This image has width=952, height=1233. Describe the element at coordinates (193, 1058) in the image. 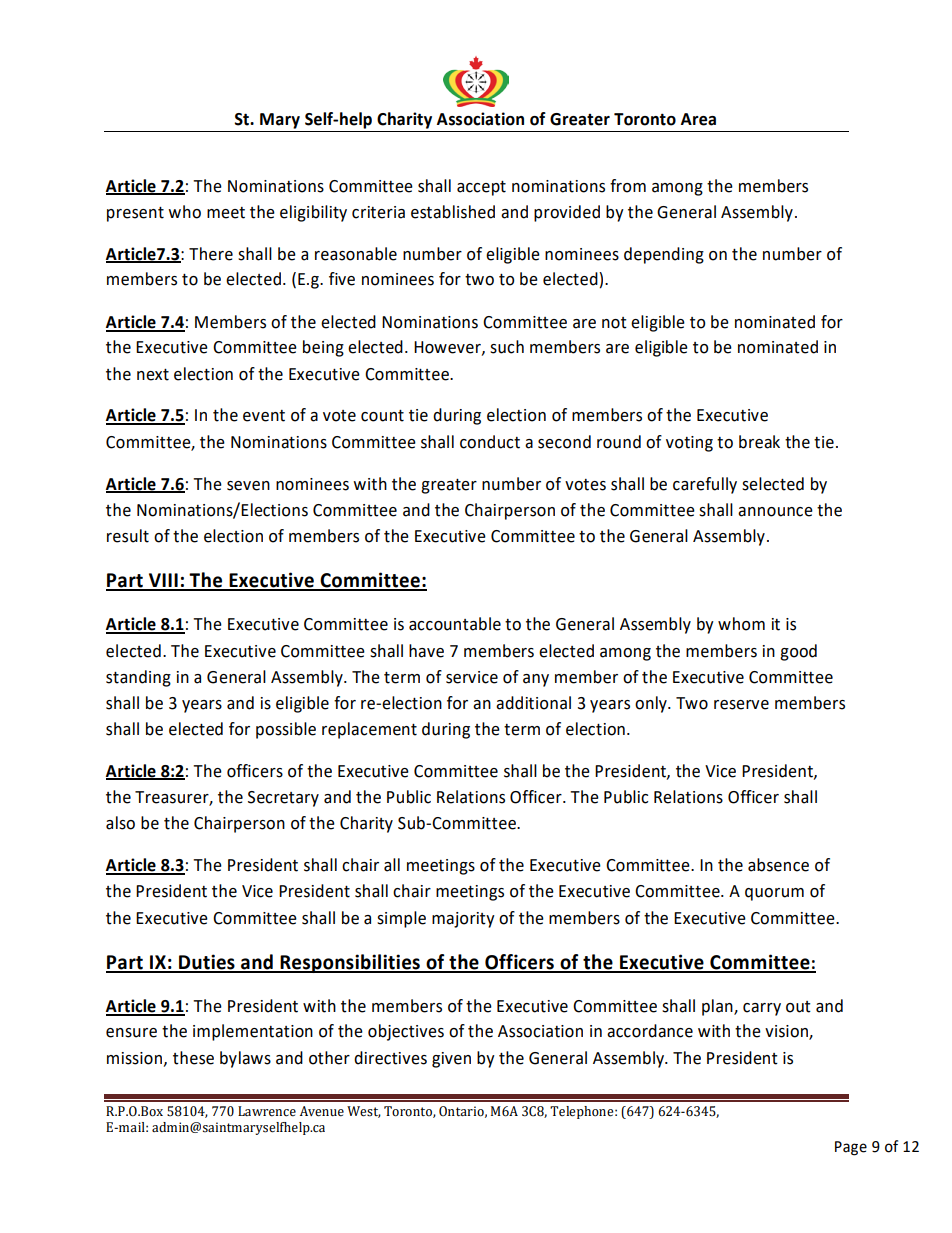

I see `these` at that location.
